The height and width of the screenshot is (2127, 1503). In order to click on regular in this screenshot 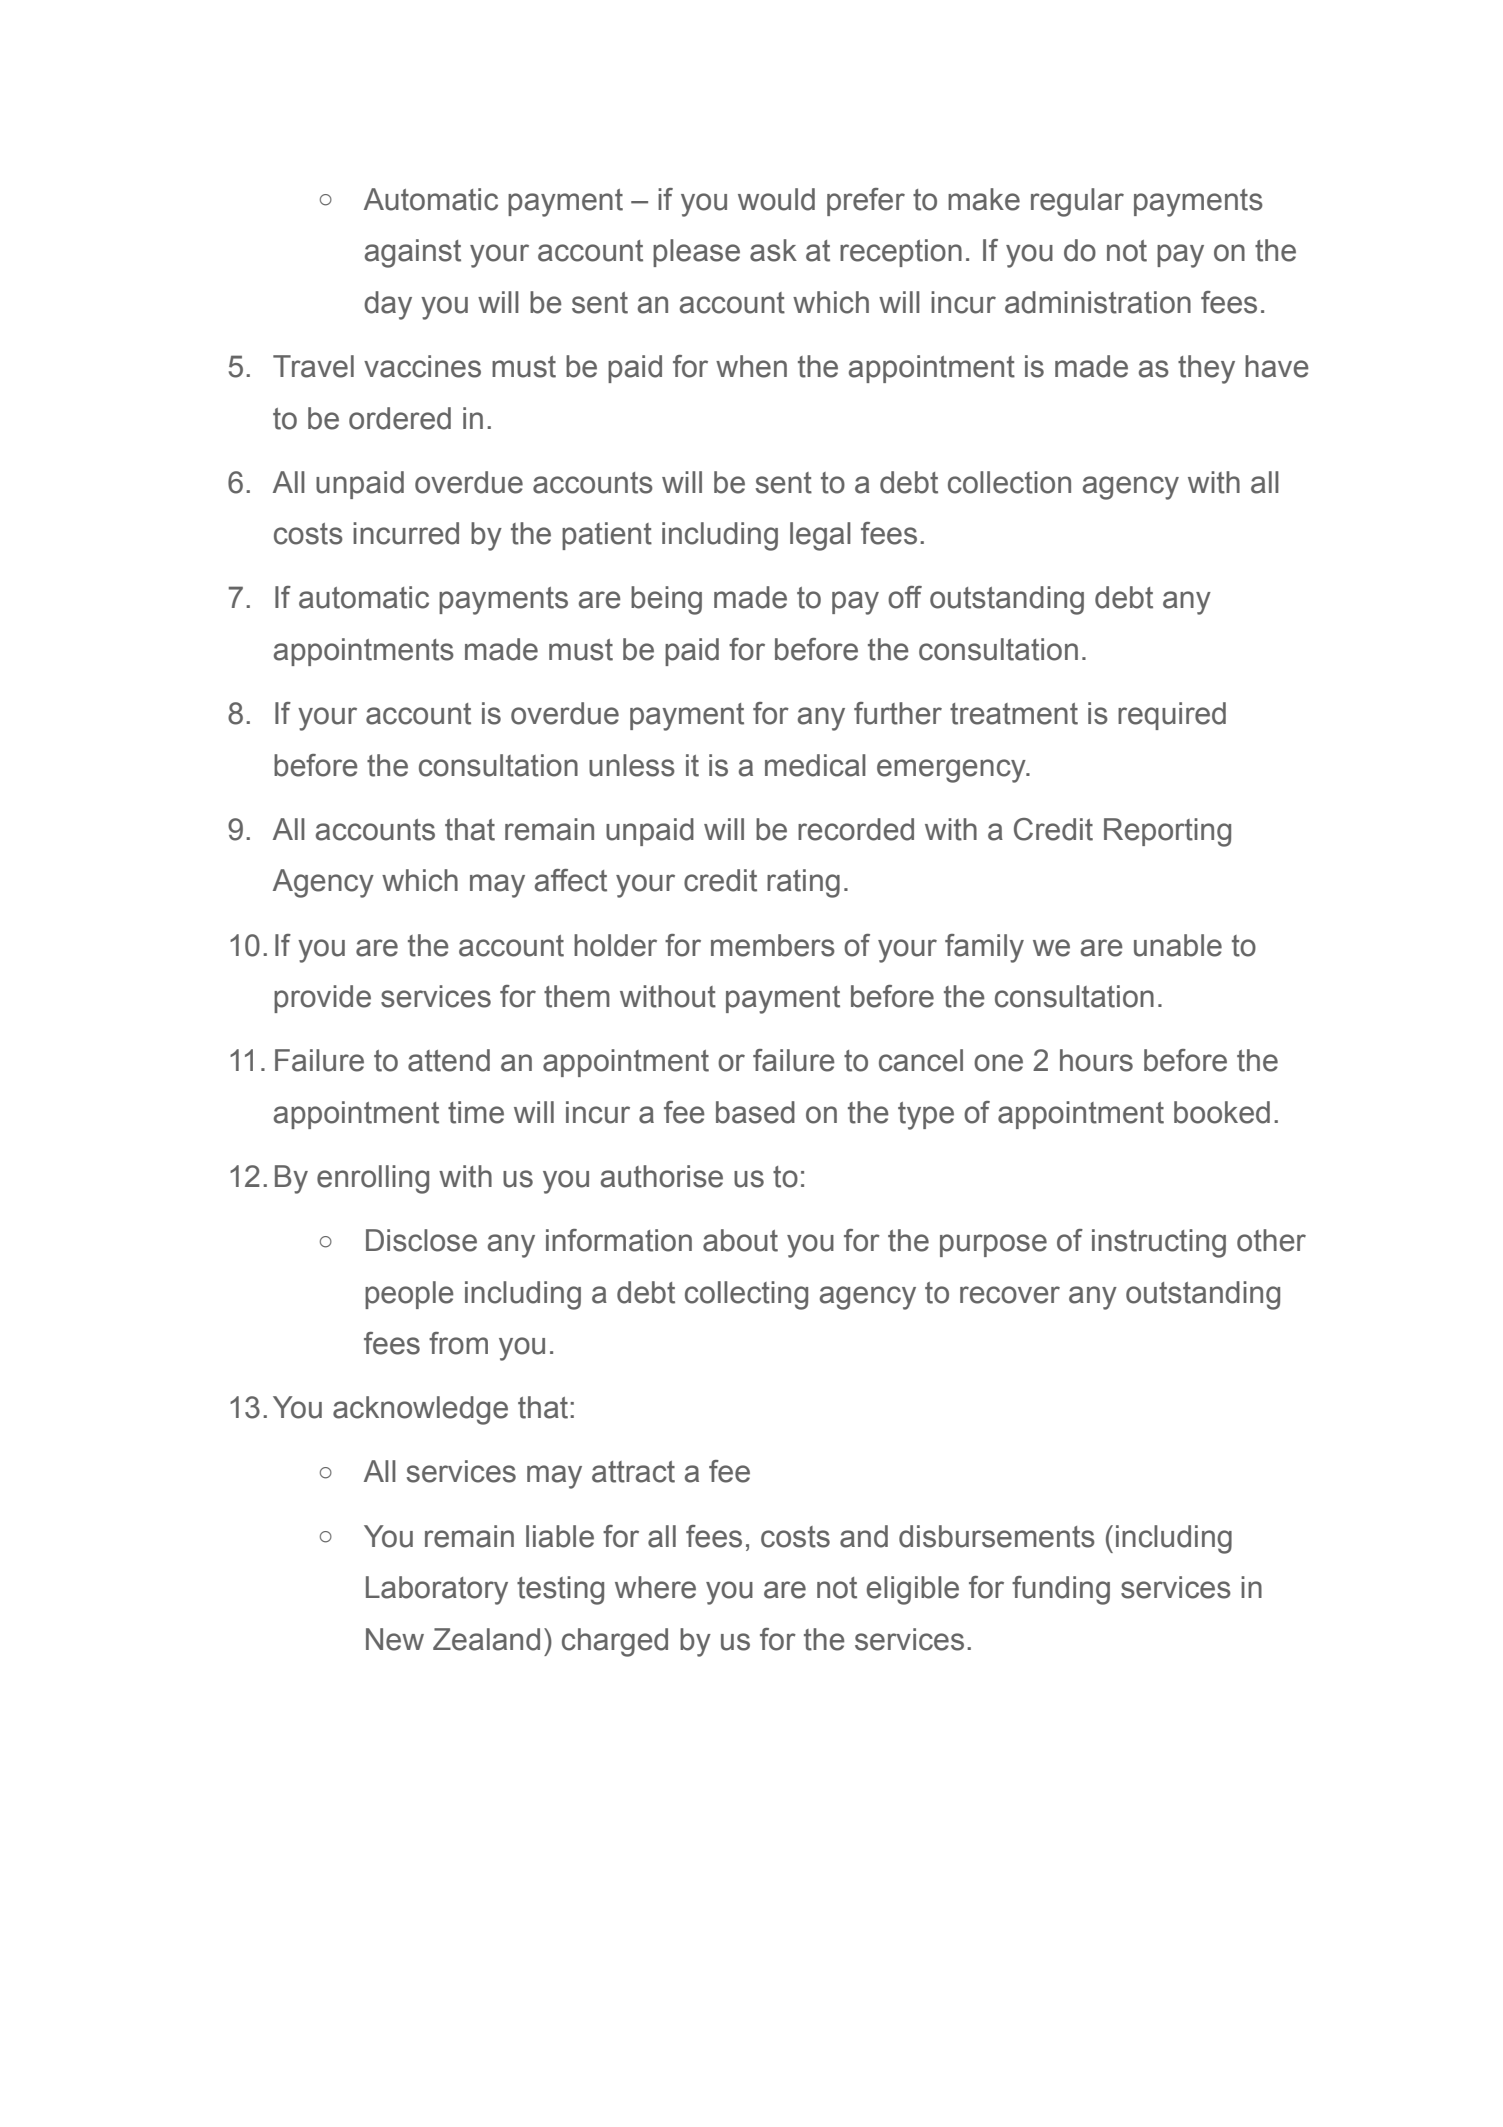, I will do `click(1077, 202)`.
